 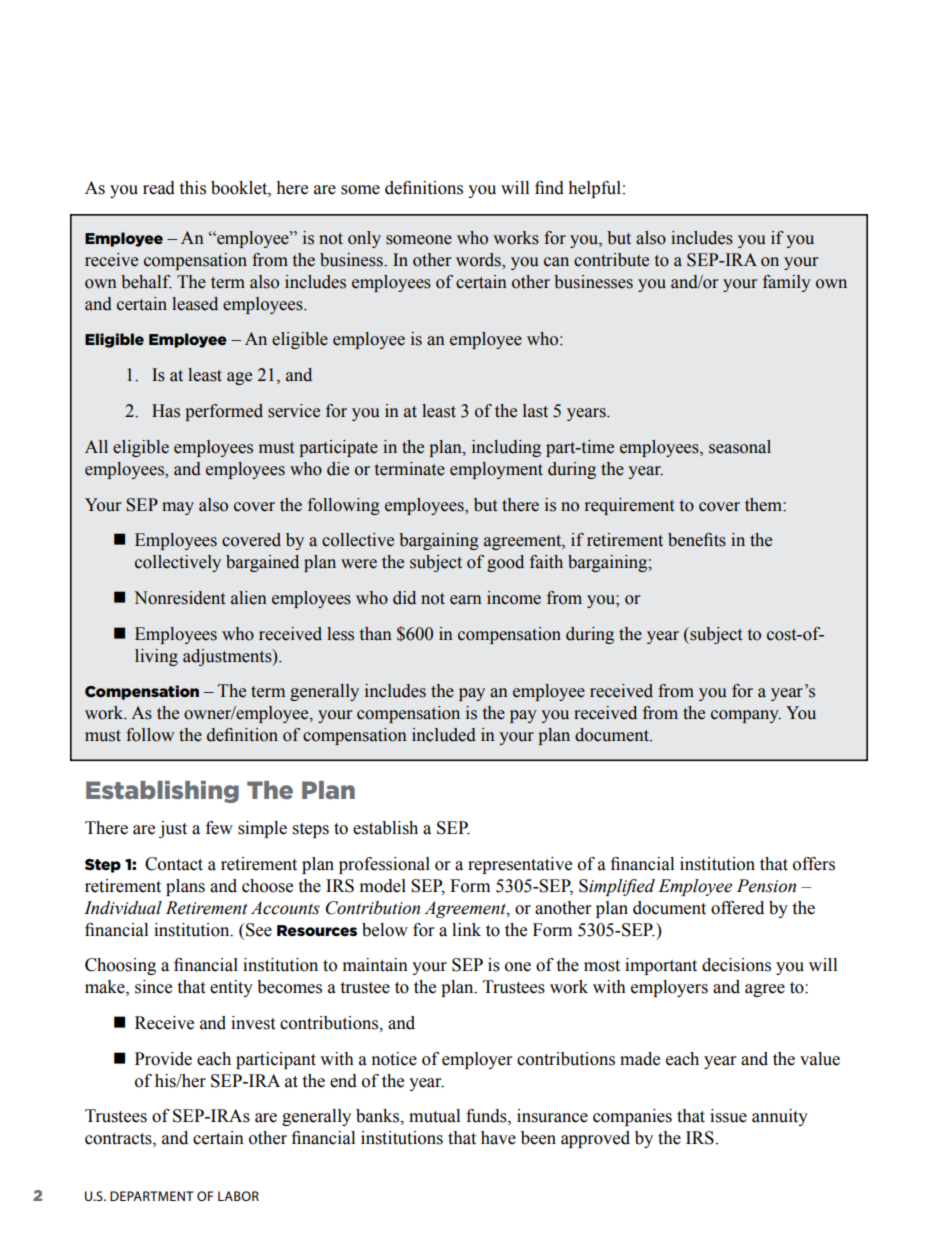 What do you see at coordinates (444, 735) in the screenshot?
I see `included` at bounding box center [444, 735].
